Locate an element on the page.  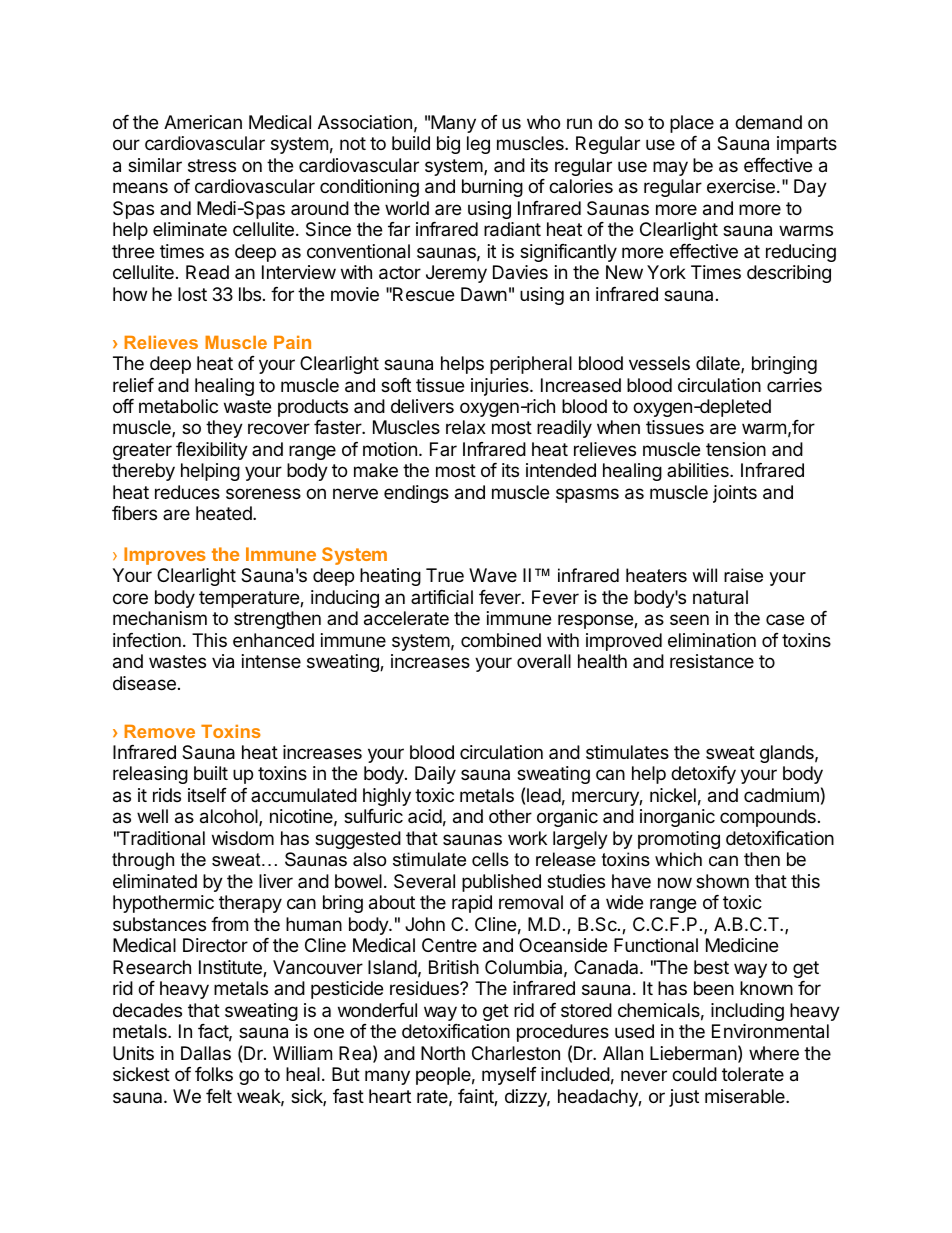
Daily is located at coordinates (435, 775).
